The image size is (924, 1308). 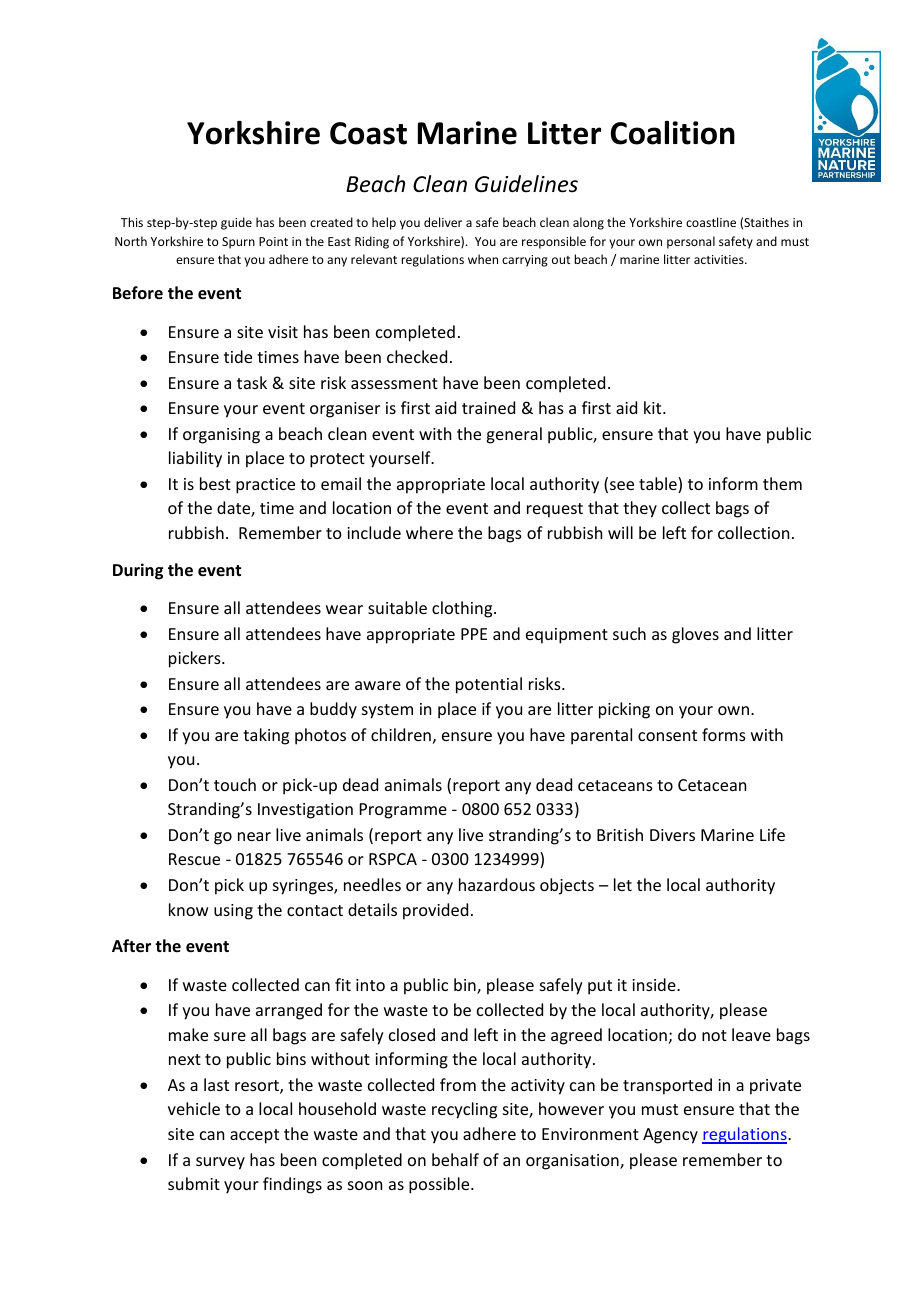 I want to click on organising, so click(x=221, y=436).
